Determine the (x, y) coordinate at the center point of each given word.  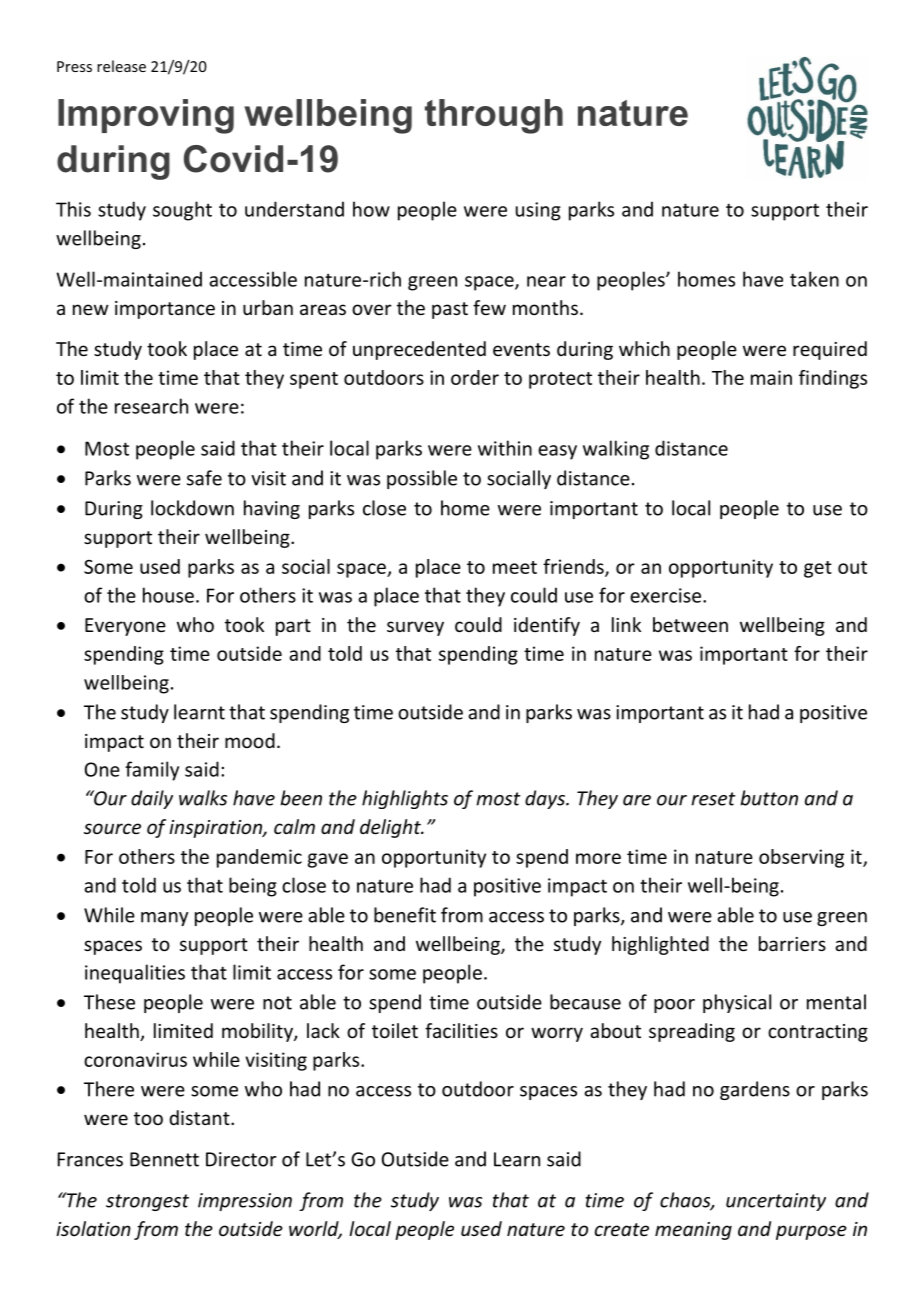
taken (814, 279)
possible (422, 479)
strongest (147, 1202)
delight (391, 828)
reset (713, 799)
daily (152, 799)
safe (204, 478)
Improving (146, 116)
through (494, 116)
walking (616, 450)
